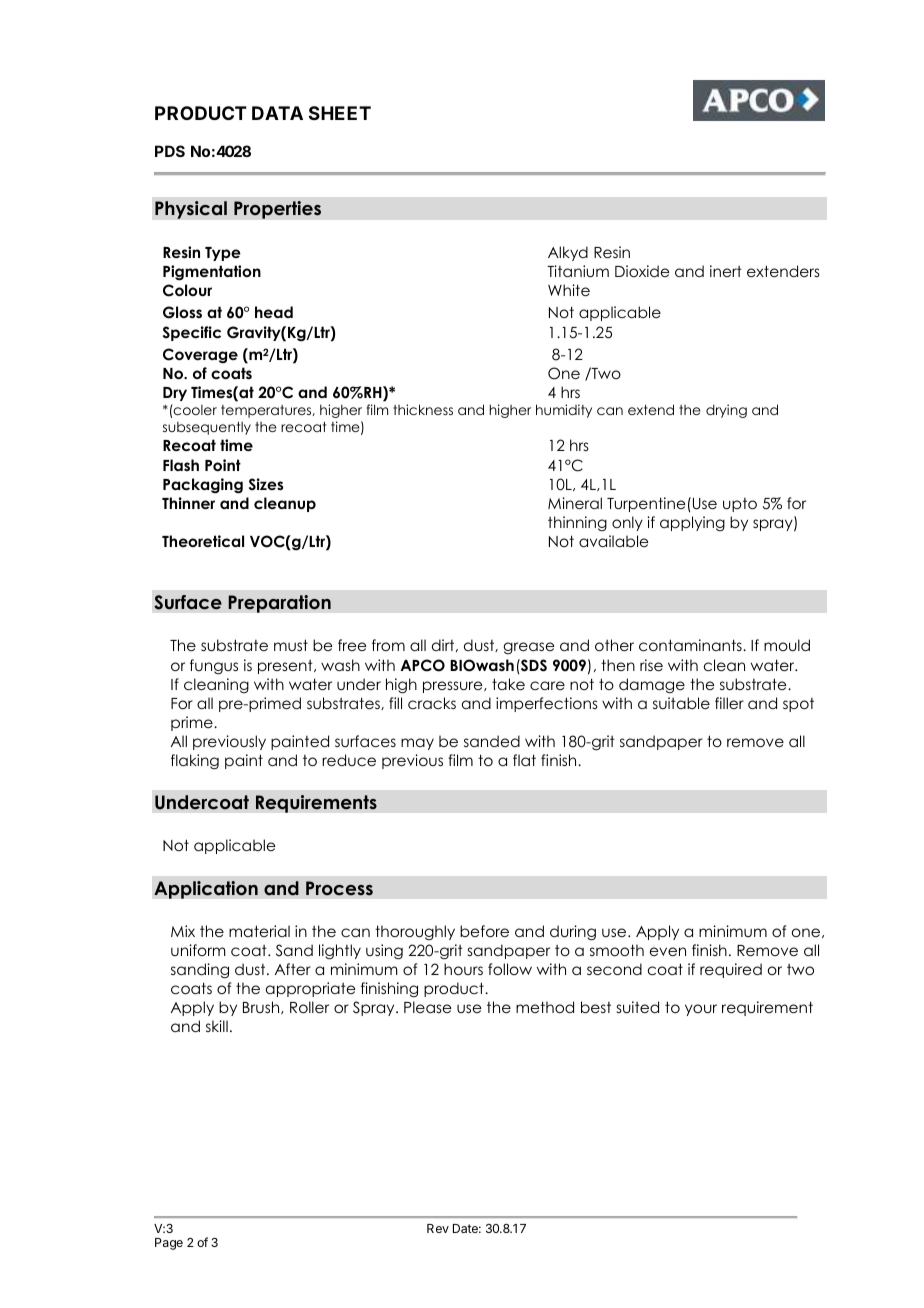 Image resolution: width=924 pixels, height=1308 pixels. What do you see at coordinates (169, 1244) in the document?
I see `Page` at bounding box center [169, 1244].
